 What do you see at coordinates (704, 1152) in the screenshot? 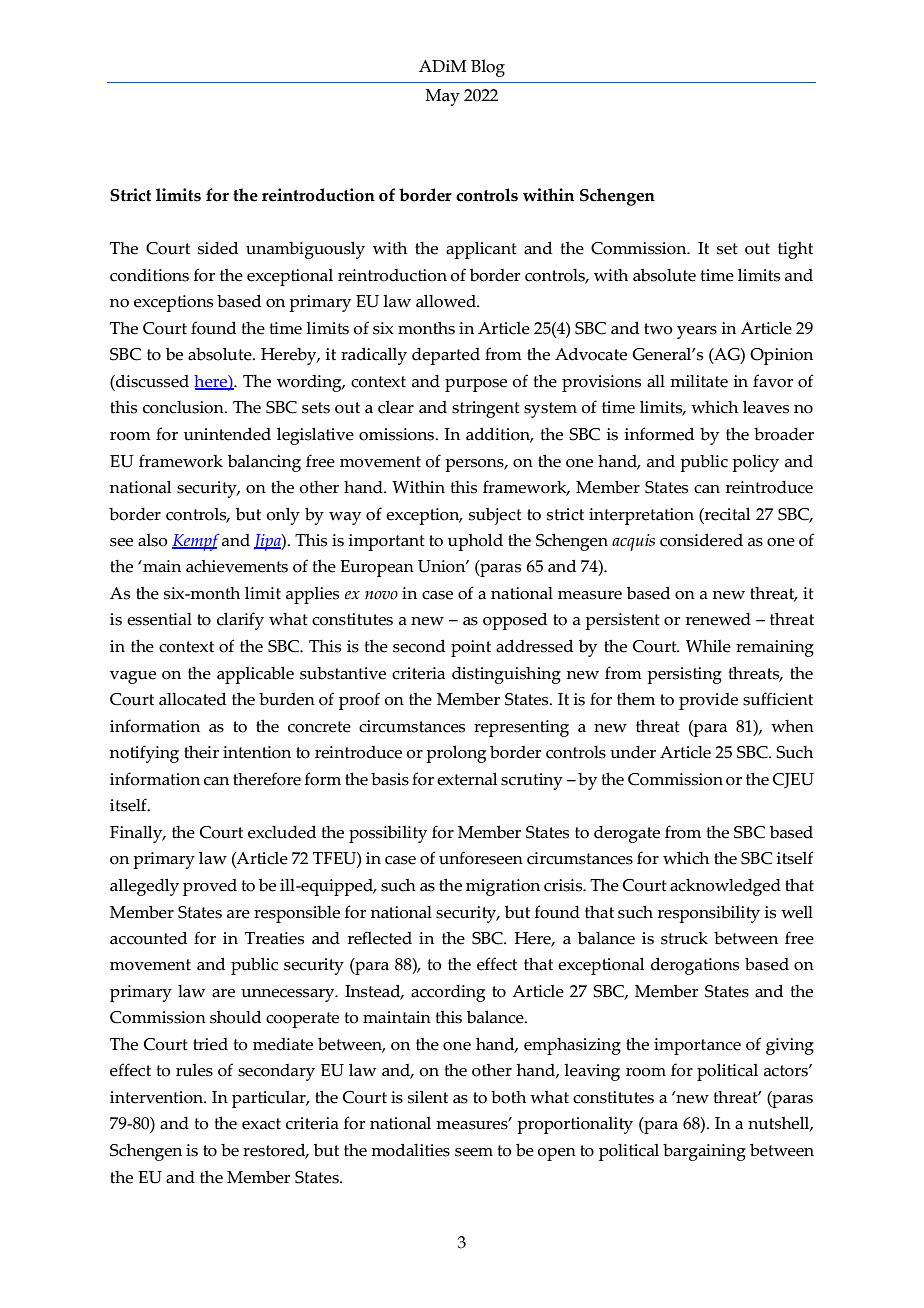
I see `bargaining` at bounding box center [704, 1152].
